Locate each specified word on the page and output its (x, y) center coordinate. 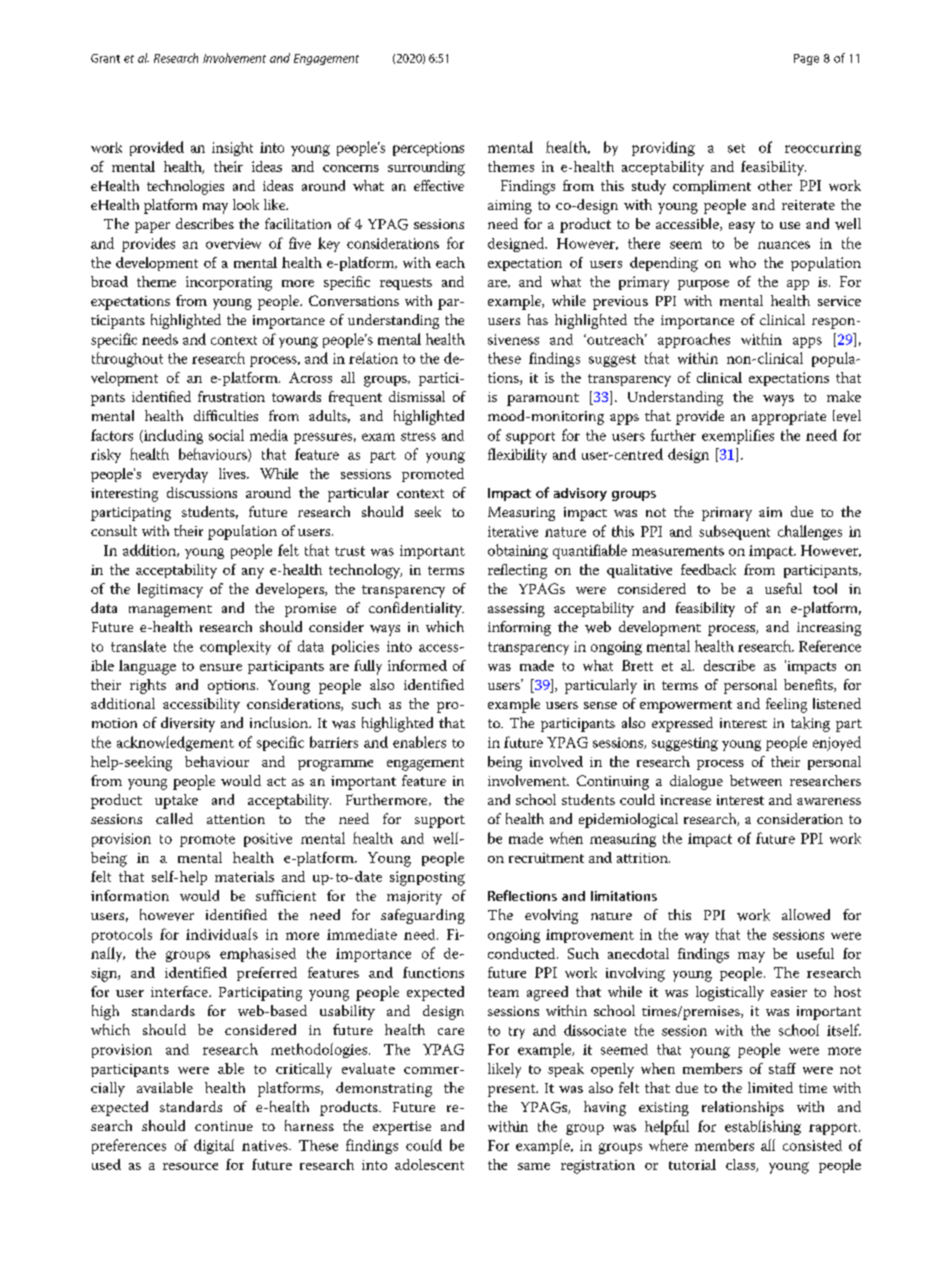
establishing (763, 1127)
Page (806, 59)
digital (214, 1146)
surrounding (426, 168)
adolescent (429, 1164)
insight (232, 149)
